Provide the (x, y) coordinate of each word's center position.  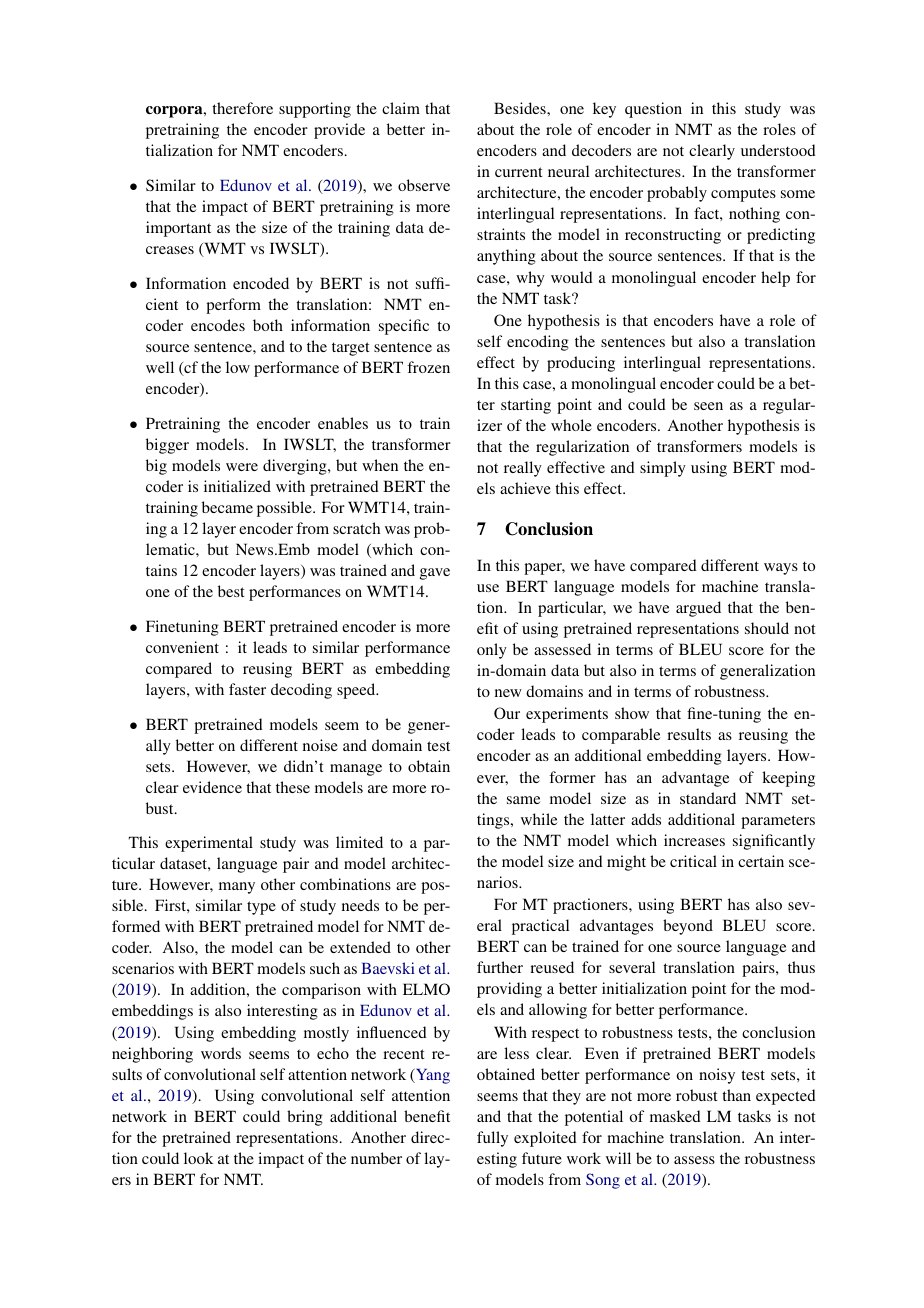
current (518, 172)
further (500, 967)
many (237, 888)
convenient (182, 647)
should (767, 628)
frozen (428, 367)
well (160, 367)
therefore (242, 108)
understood (778, 150)
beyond (688, 927)
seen (708, 406)
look (198, 1158)
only (492, 651)
